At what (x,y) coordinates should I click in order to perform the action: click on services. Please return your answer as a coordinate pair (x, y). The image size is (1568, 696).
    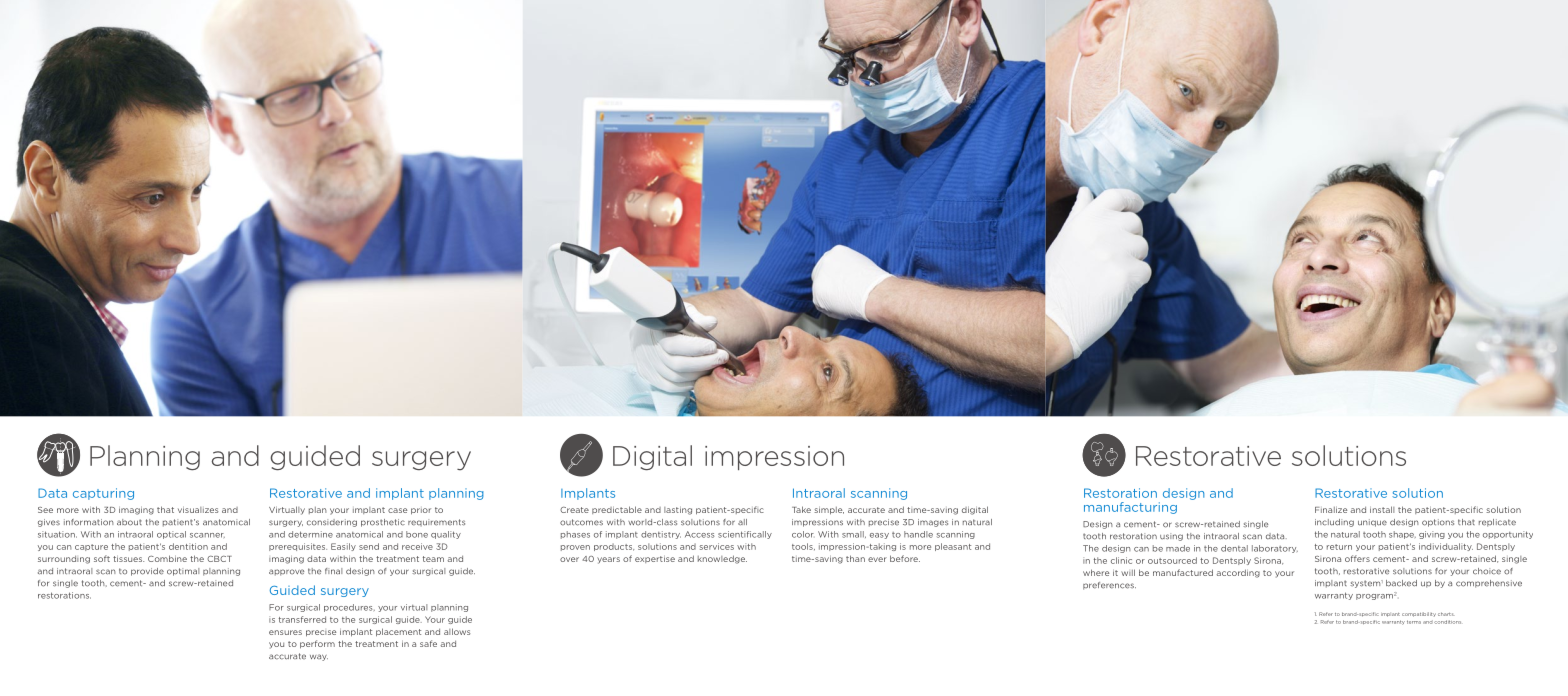
    Looking at the image, I should click on (717, 546).
